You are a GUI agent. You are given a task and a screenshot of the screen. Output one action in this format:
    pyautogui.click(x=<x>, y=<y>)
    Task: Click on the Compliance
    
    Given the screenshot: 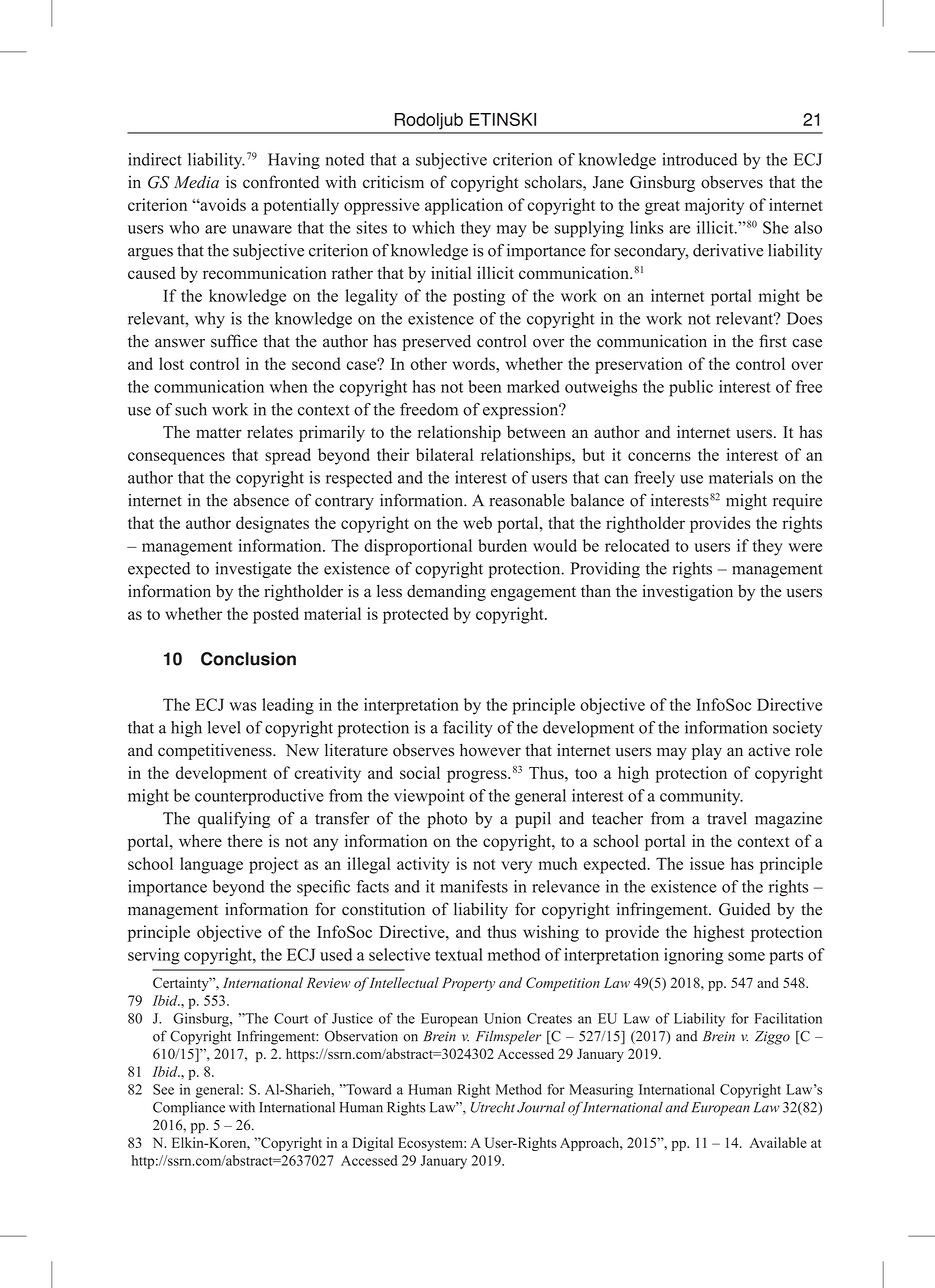 What is the action you would take?
    pyautogui.click(x=189, y=1109)
